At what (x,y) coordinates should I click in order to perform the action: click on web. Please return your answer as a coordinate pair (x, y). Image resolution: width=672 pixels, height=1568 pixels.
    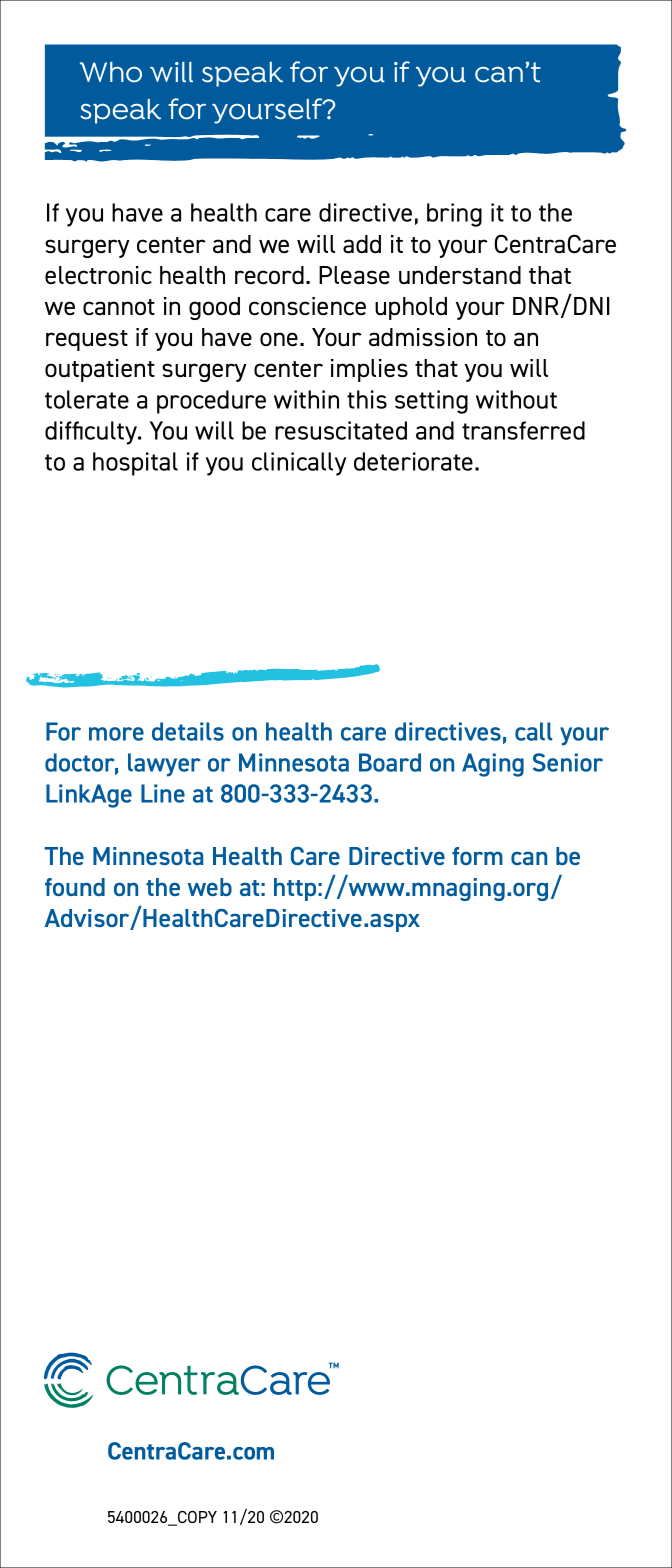
    Looking at the image, I should click on (210, 887).
